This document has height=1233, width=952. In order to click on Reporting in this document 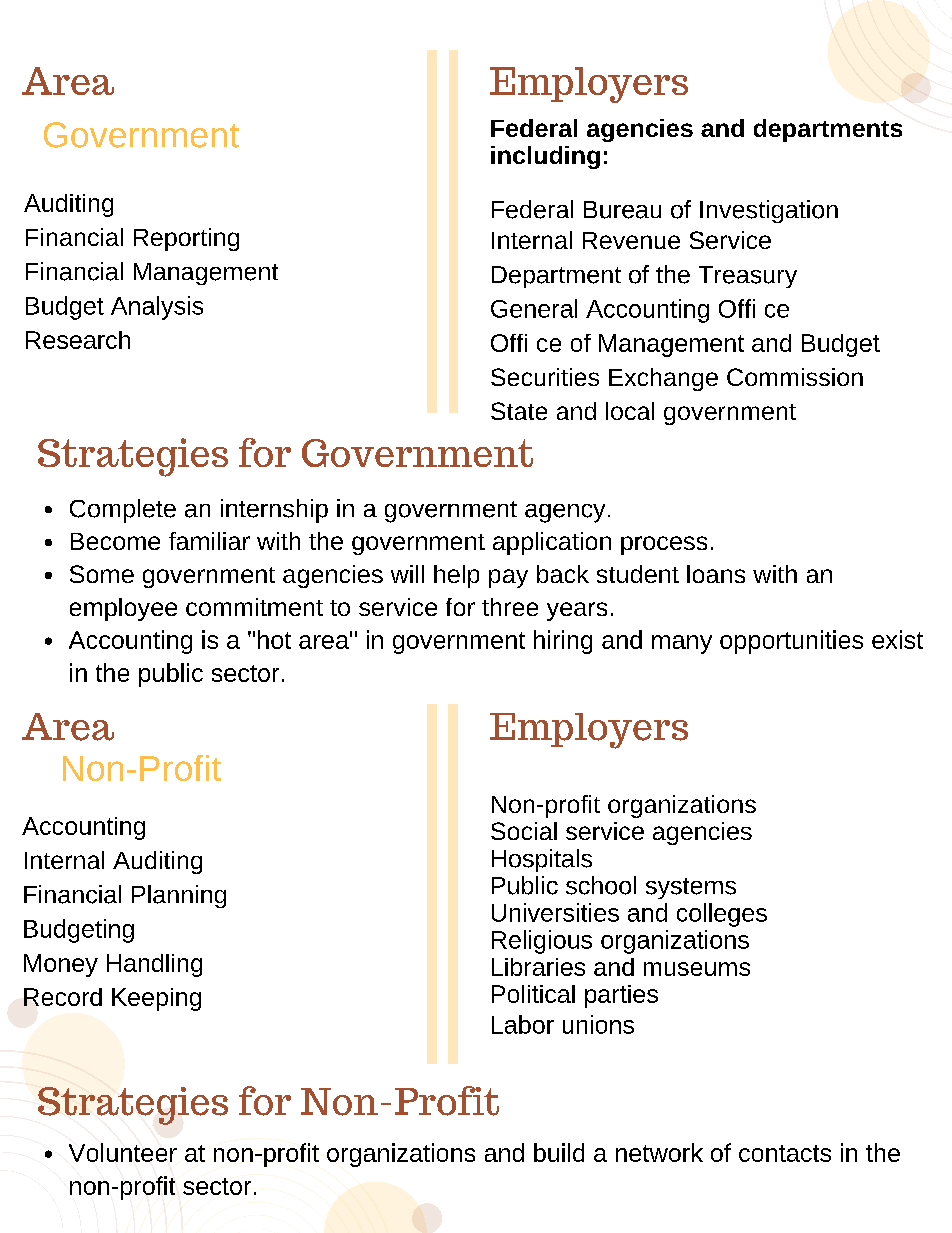, I will do `click(186, 239)`.
